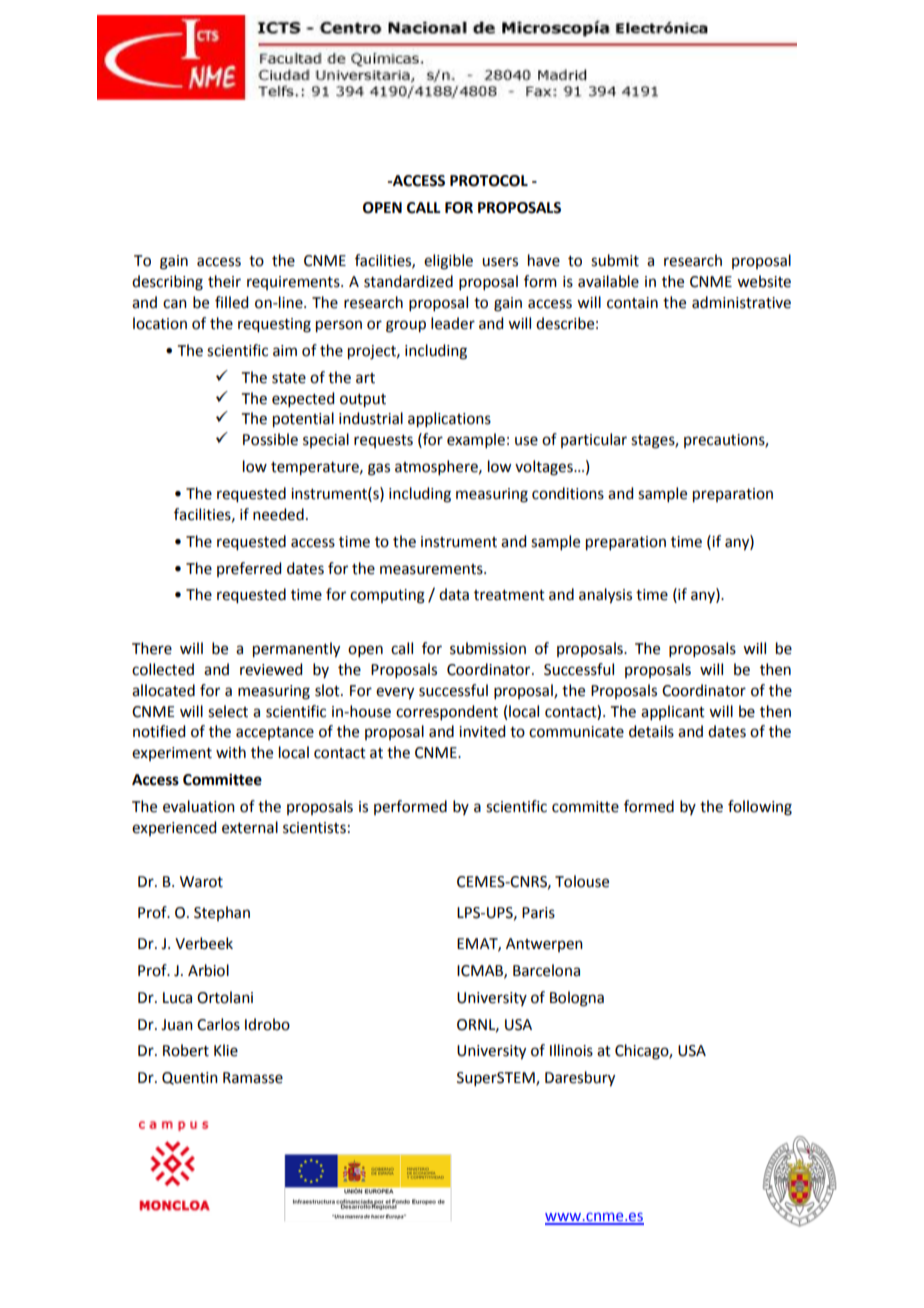 This page has height=1308, width=924. What do you see at coordinates (218, 1024) in the page?
I see `Carlos` at bounding box center [218, 1024].
